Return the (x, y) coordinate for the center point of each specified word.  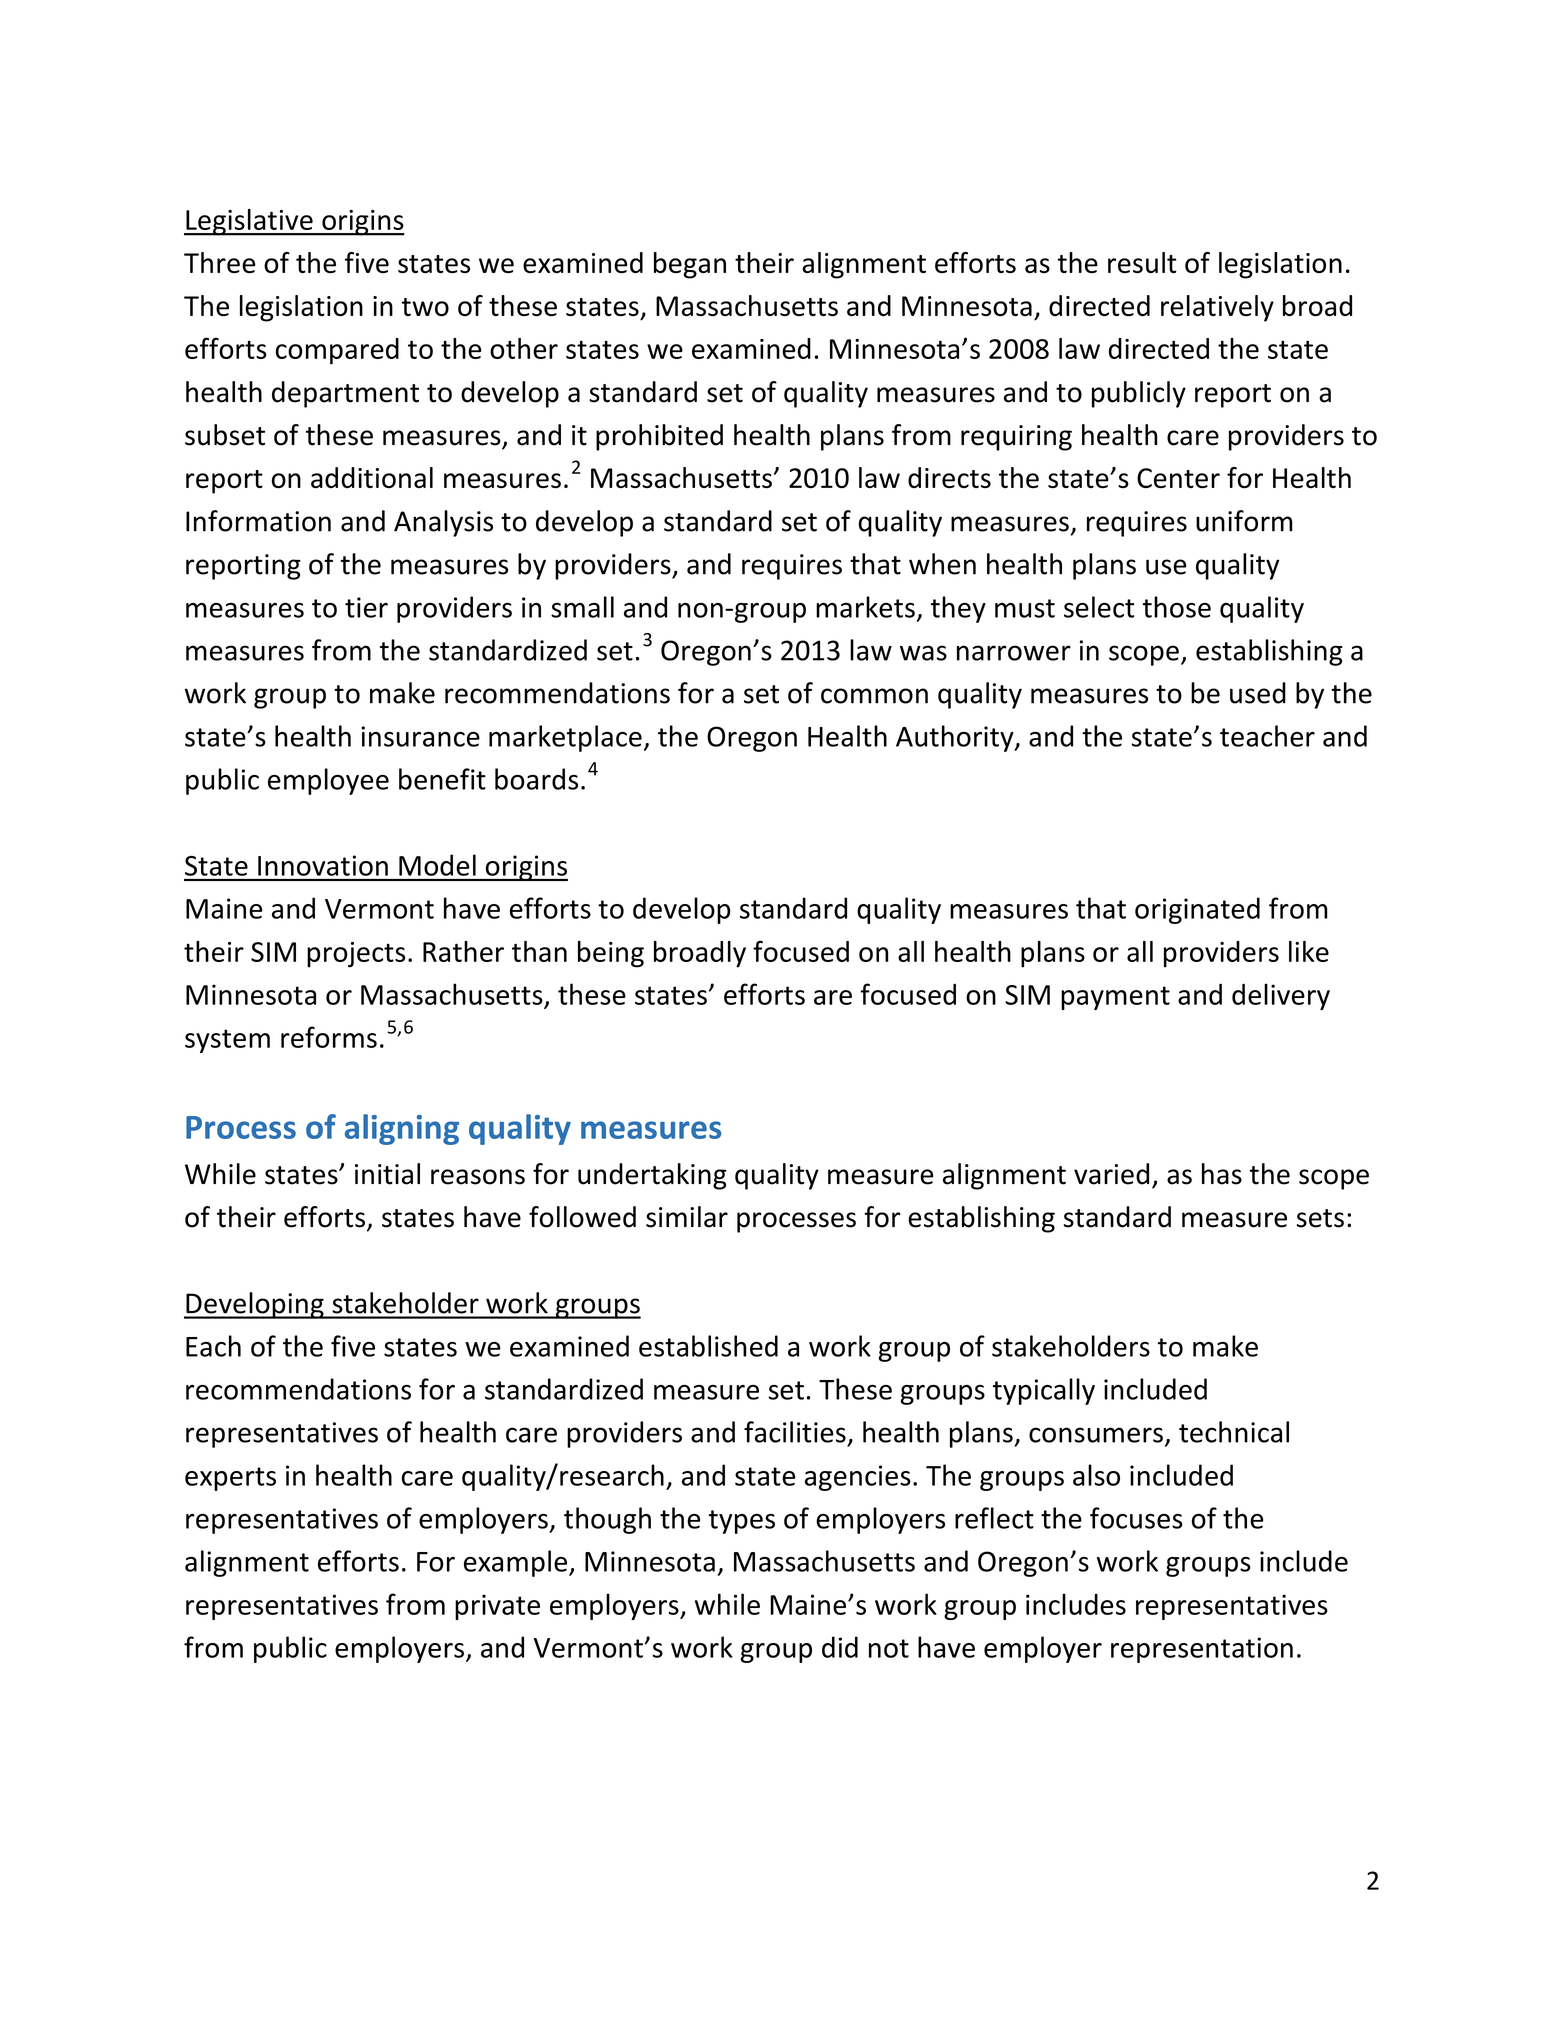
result (1142, 262)
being (611, 954)
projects (356, 955)
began (690, 265)
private (497, 1607)
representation (1202, 1650)
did (840, 1647)
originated (1197, 910)
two (425, 307)
